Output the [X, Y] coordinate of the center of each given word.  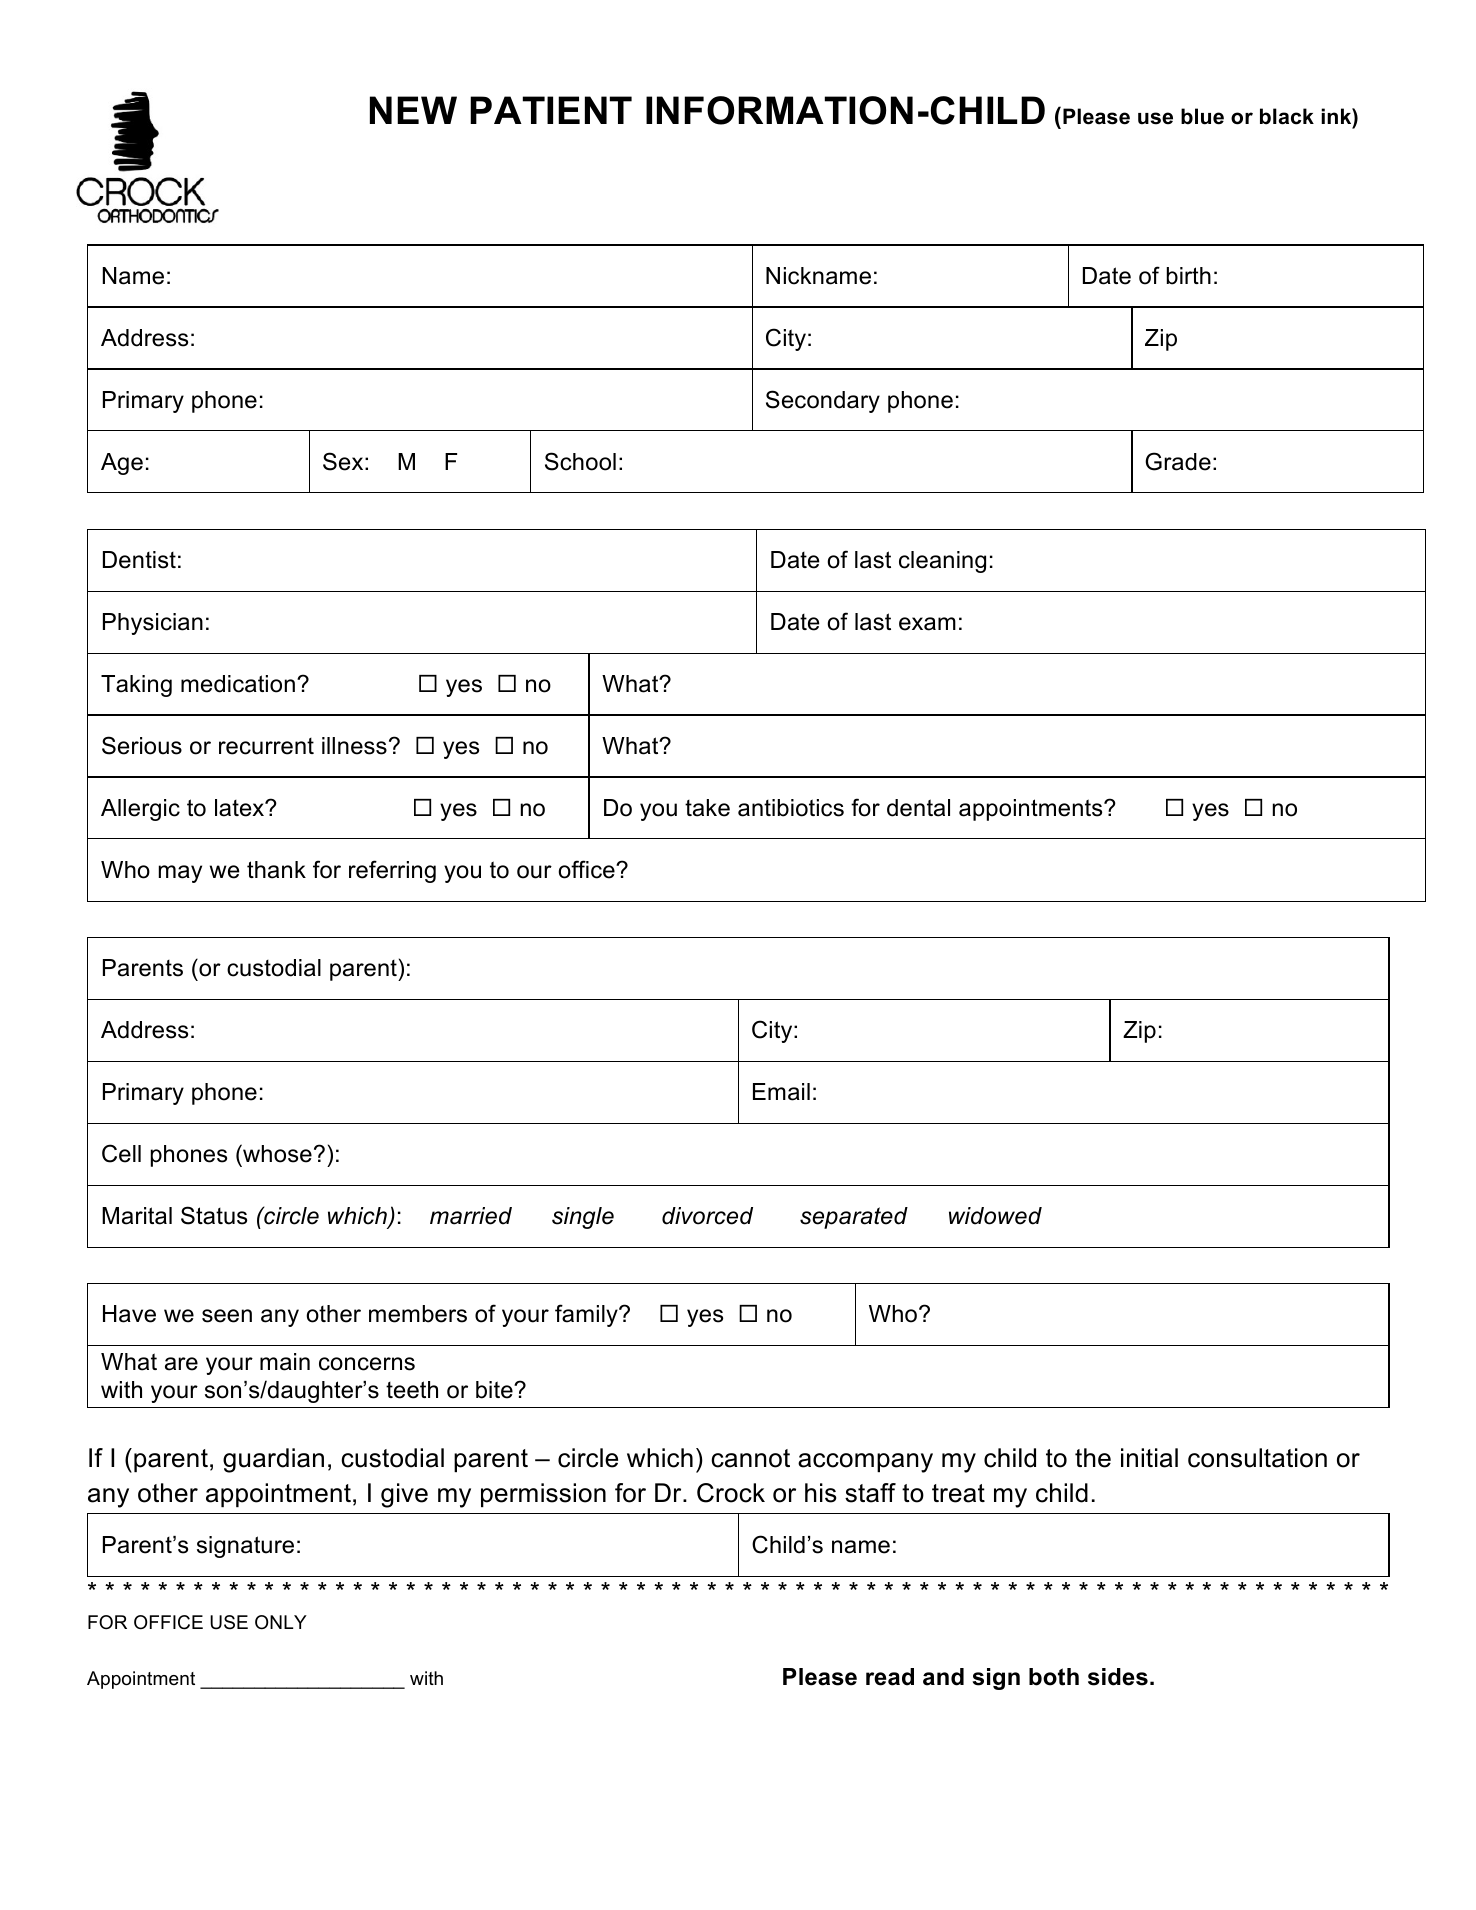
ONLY [281, 1622]
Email [781, 1092]
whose [276, 1153]
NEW [413, 110]
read [890, 1677]
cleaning [942, 562]
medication [238, 684]
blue [1202, 116]
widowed [995, 1216]
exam [927, 624]
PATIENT [551, 110]
